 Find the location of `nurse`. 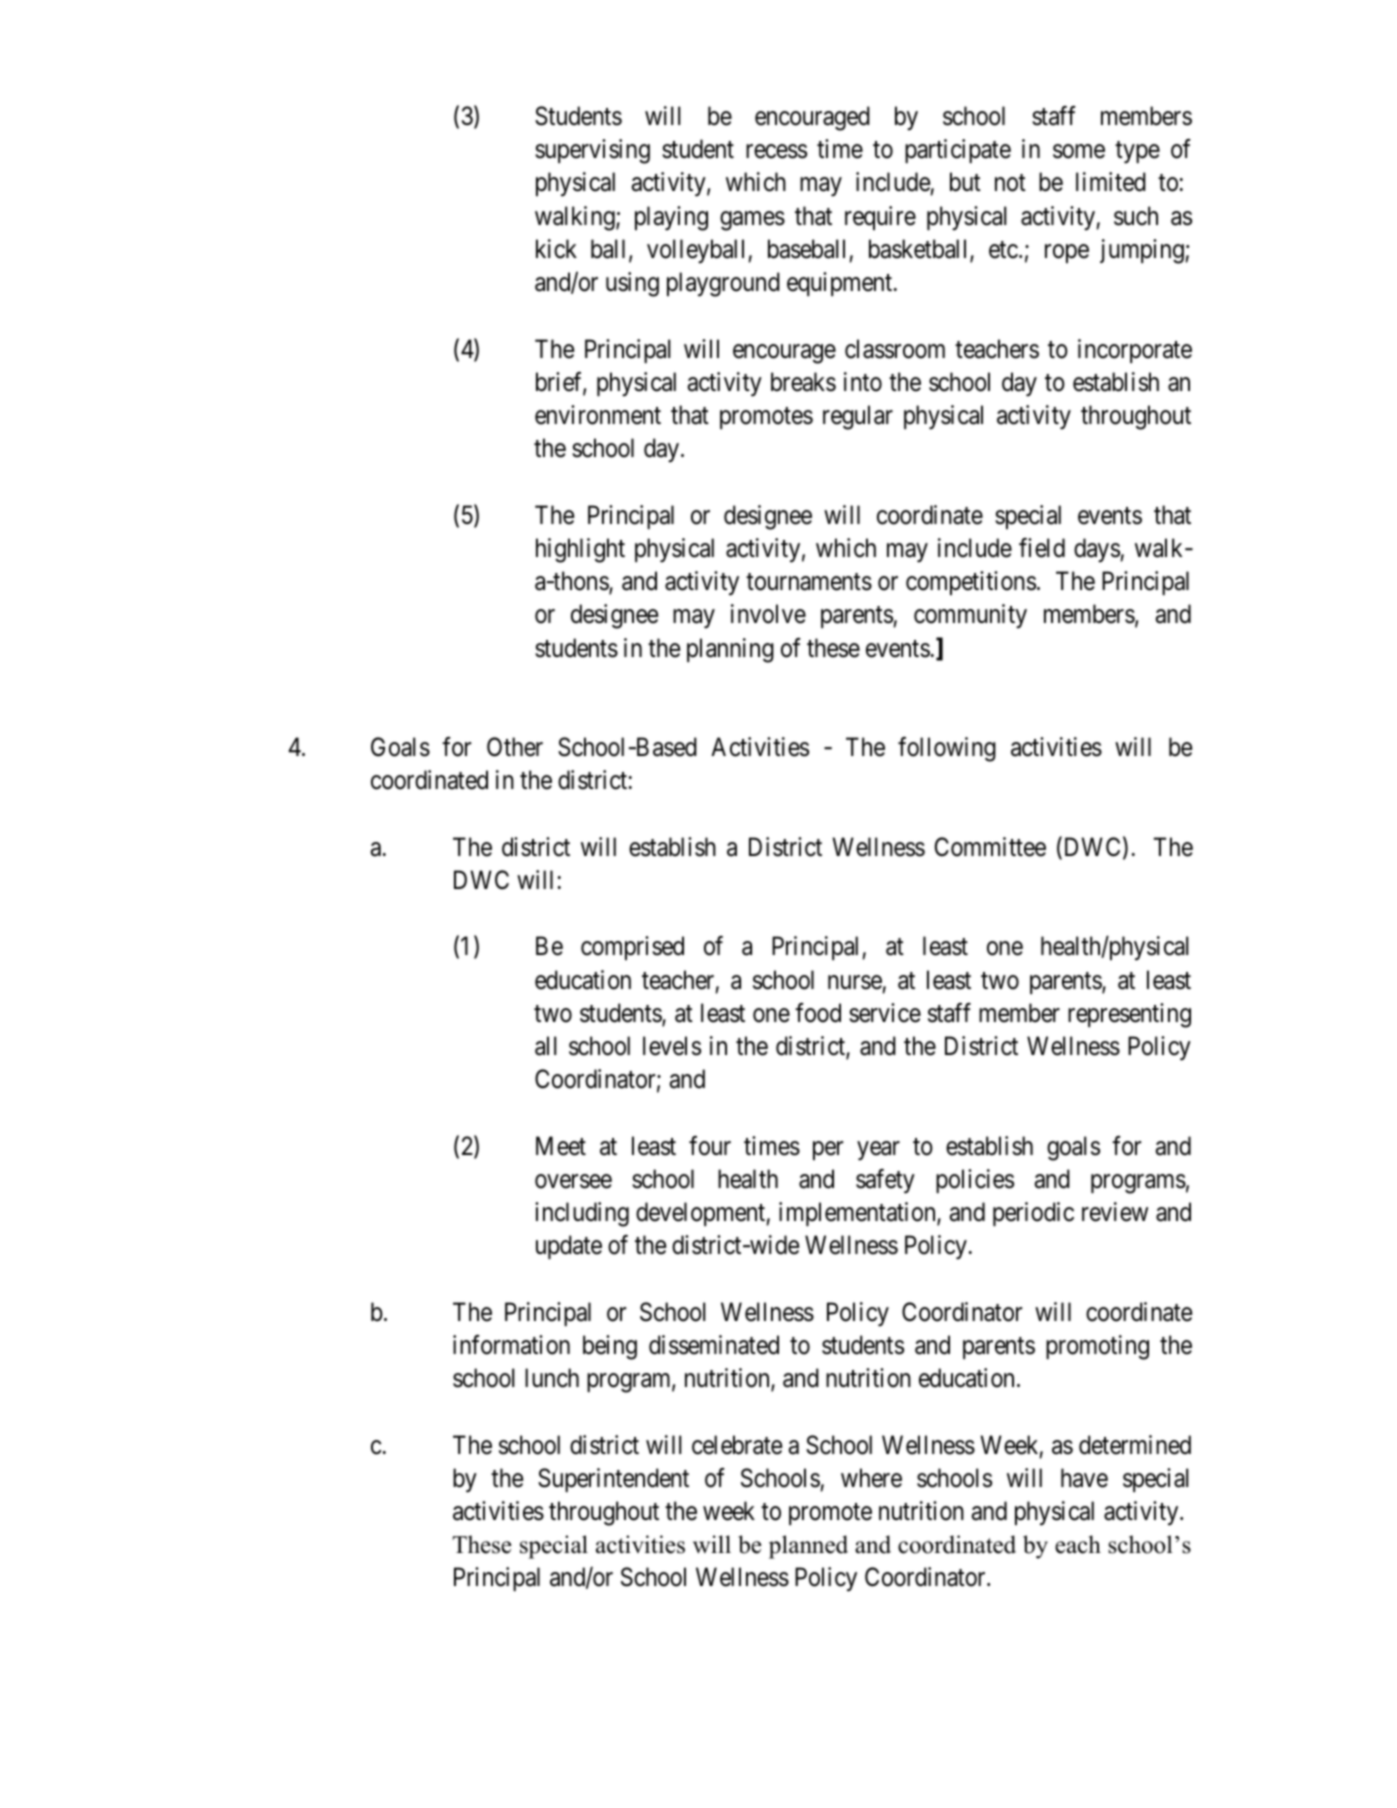

nurse is located at coordinates (855, 982).
